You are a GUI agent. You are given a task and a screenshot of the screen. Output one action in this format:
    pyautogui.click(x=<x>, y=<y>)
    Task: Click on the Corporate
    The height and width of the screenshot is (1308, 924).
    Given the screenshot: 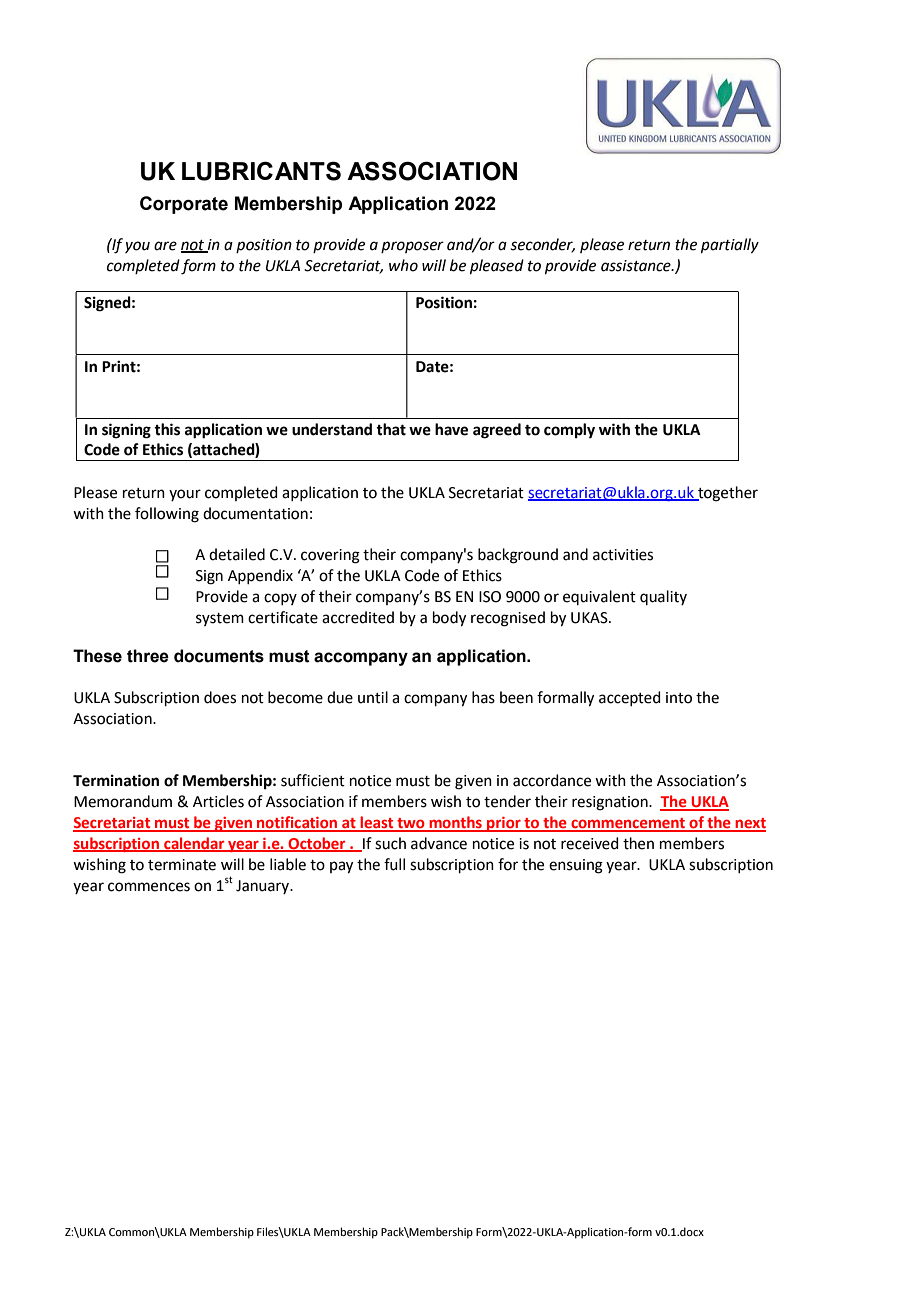 What is the action you would take?
    pyautogui.click(x=184, y=205)
